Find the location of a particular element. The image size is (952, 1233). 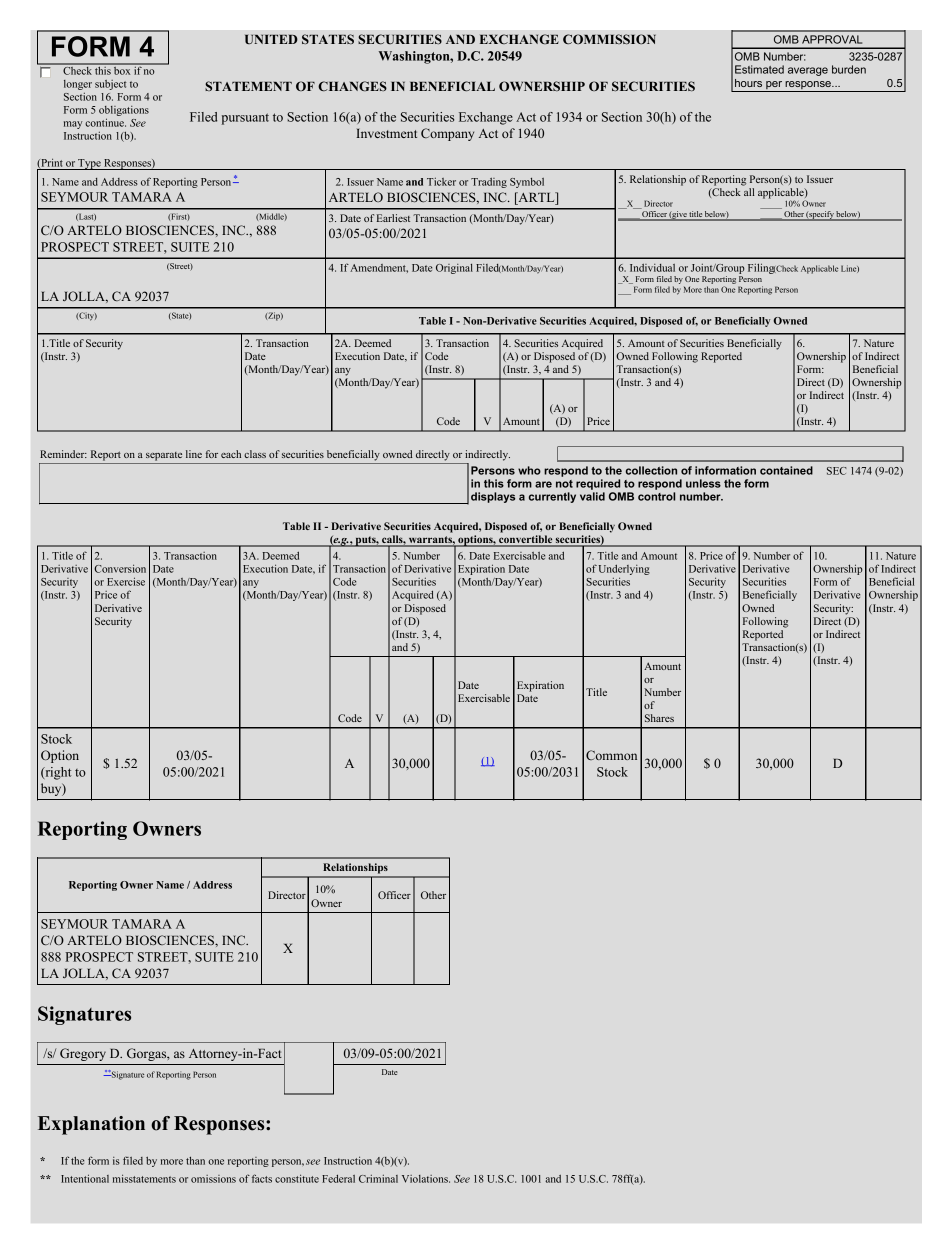

Gregory is located at coordinates (83, 1054).
